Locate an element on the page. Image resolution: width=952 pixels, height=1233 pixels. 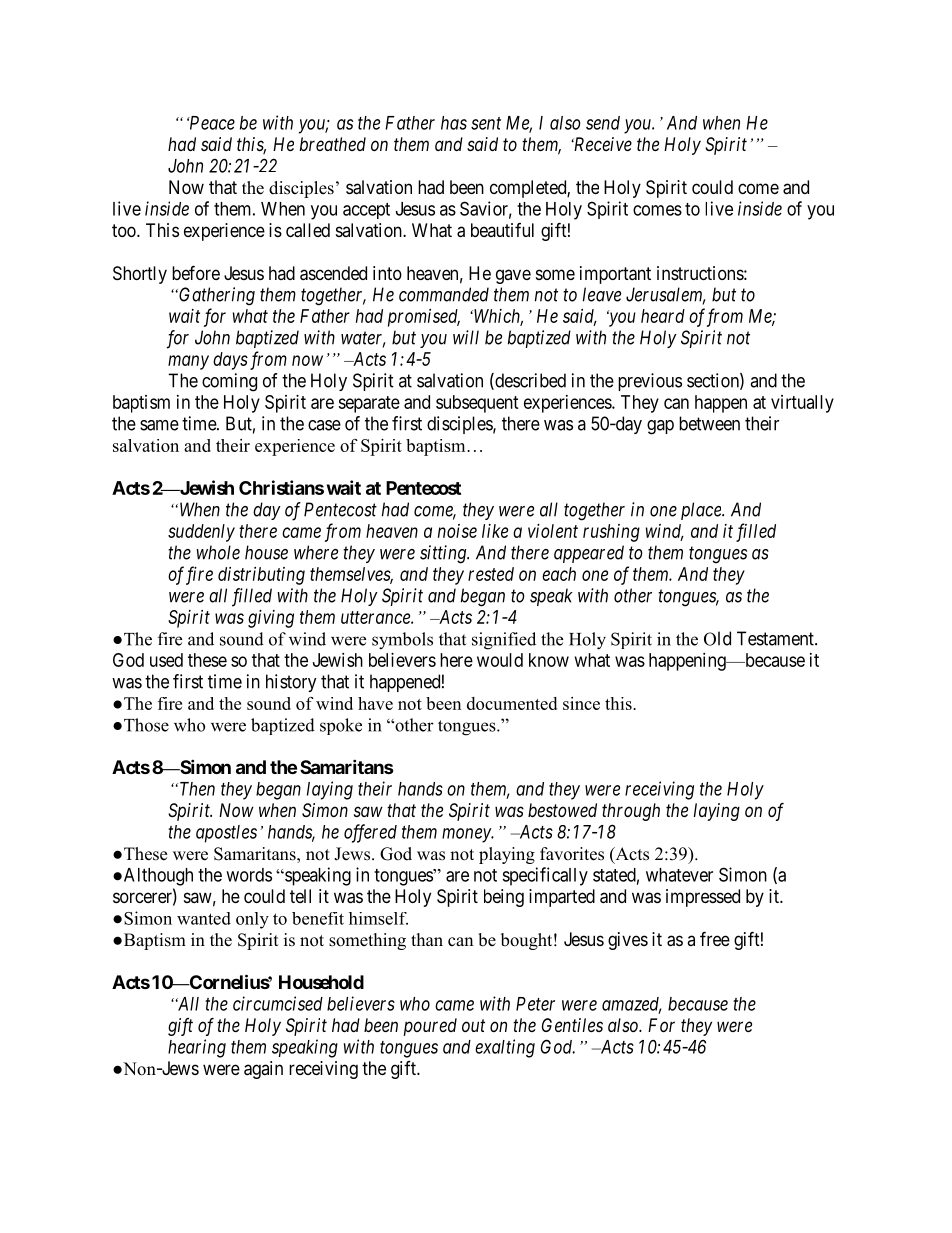
breathed is located at coordinates (332, 144).
